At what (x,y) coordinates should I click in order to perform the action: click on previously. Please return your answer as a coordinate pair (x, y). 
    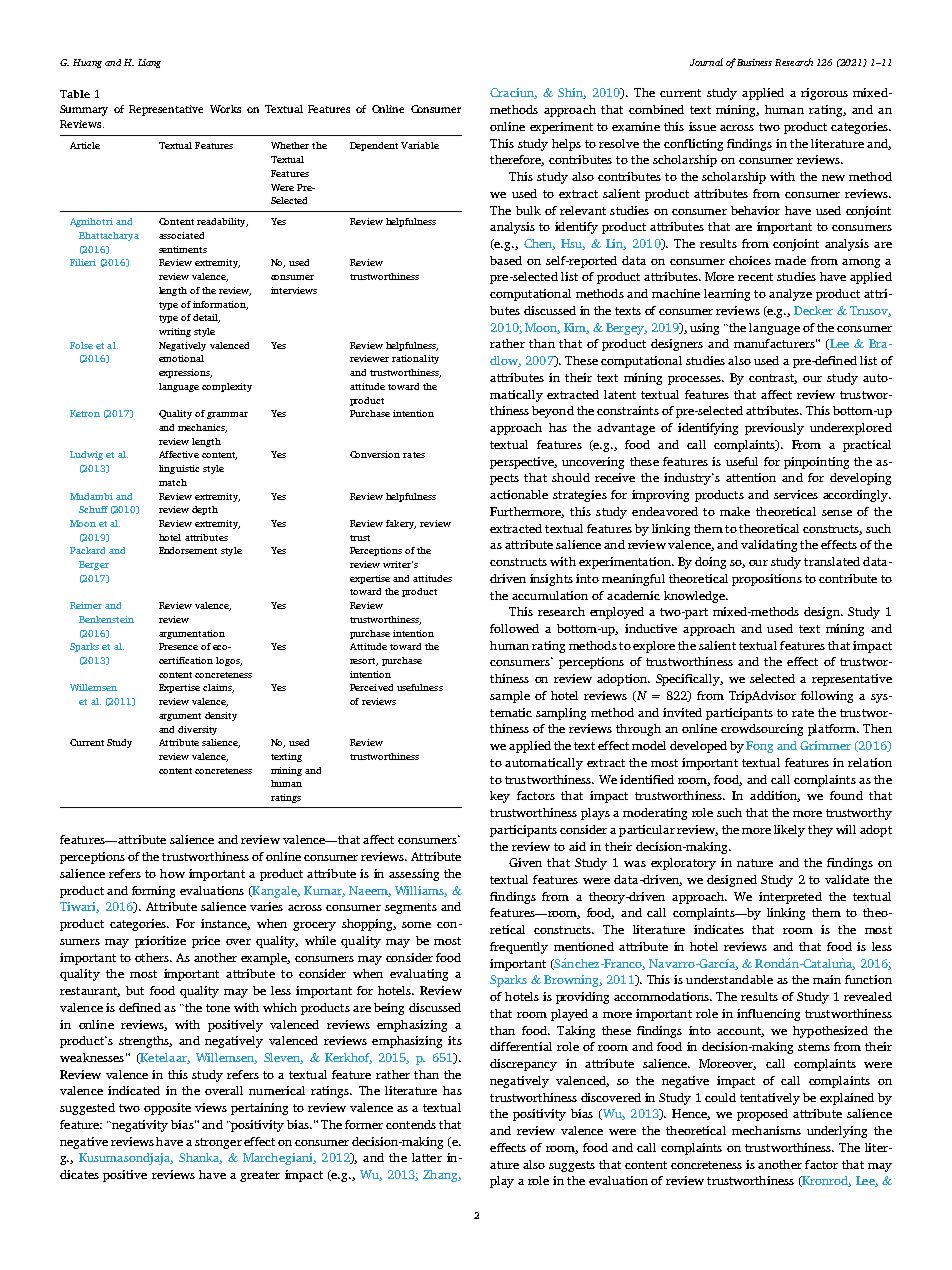
    Looking at the image, I should click on (774, 429).
